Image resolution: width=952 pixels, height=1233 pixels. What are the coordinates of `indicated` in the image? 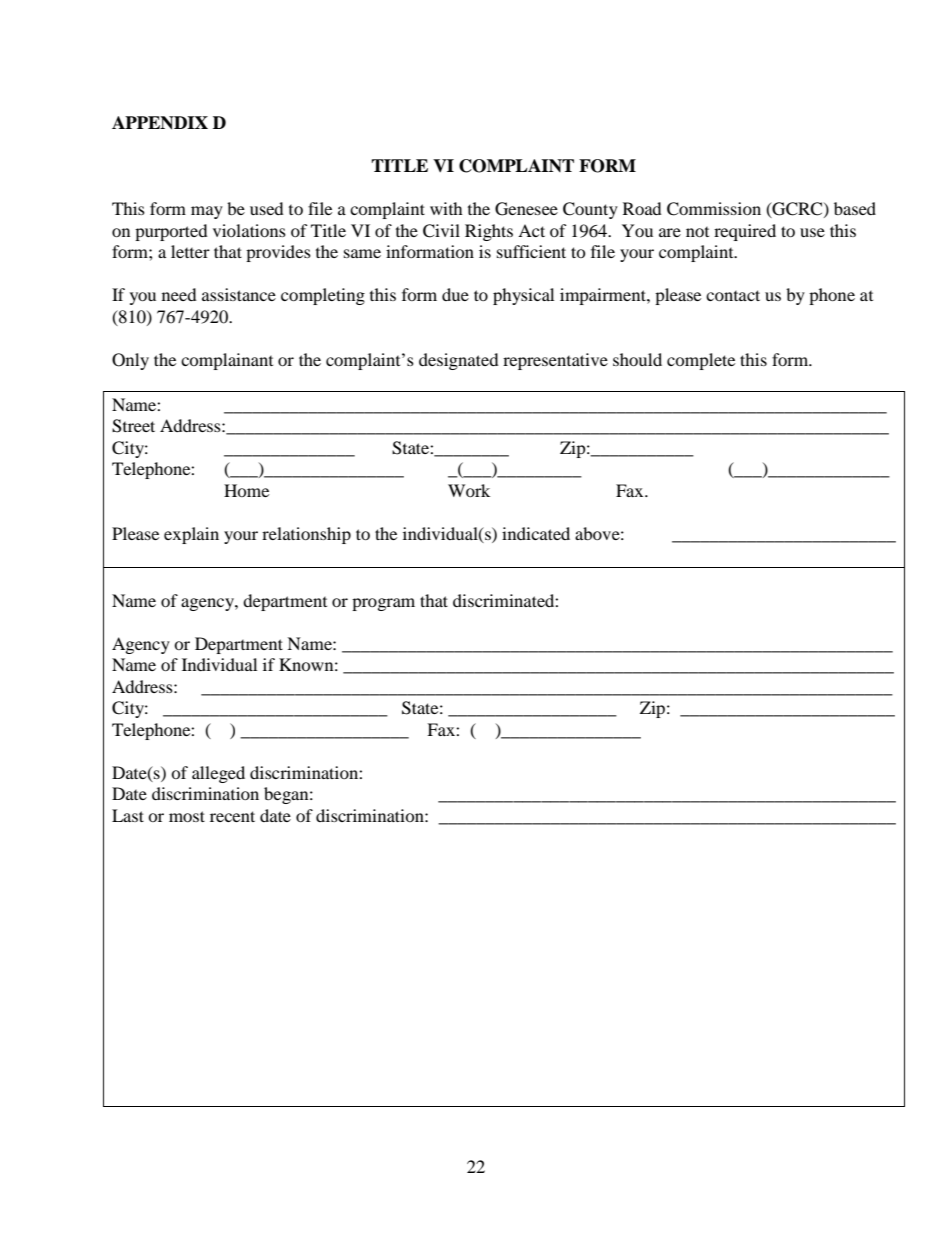 It's located at (536, 533).
